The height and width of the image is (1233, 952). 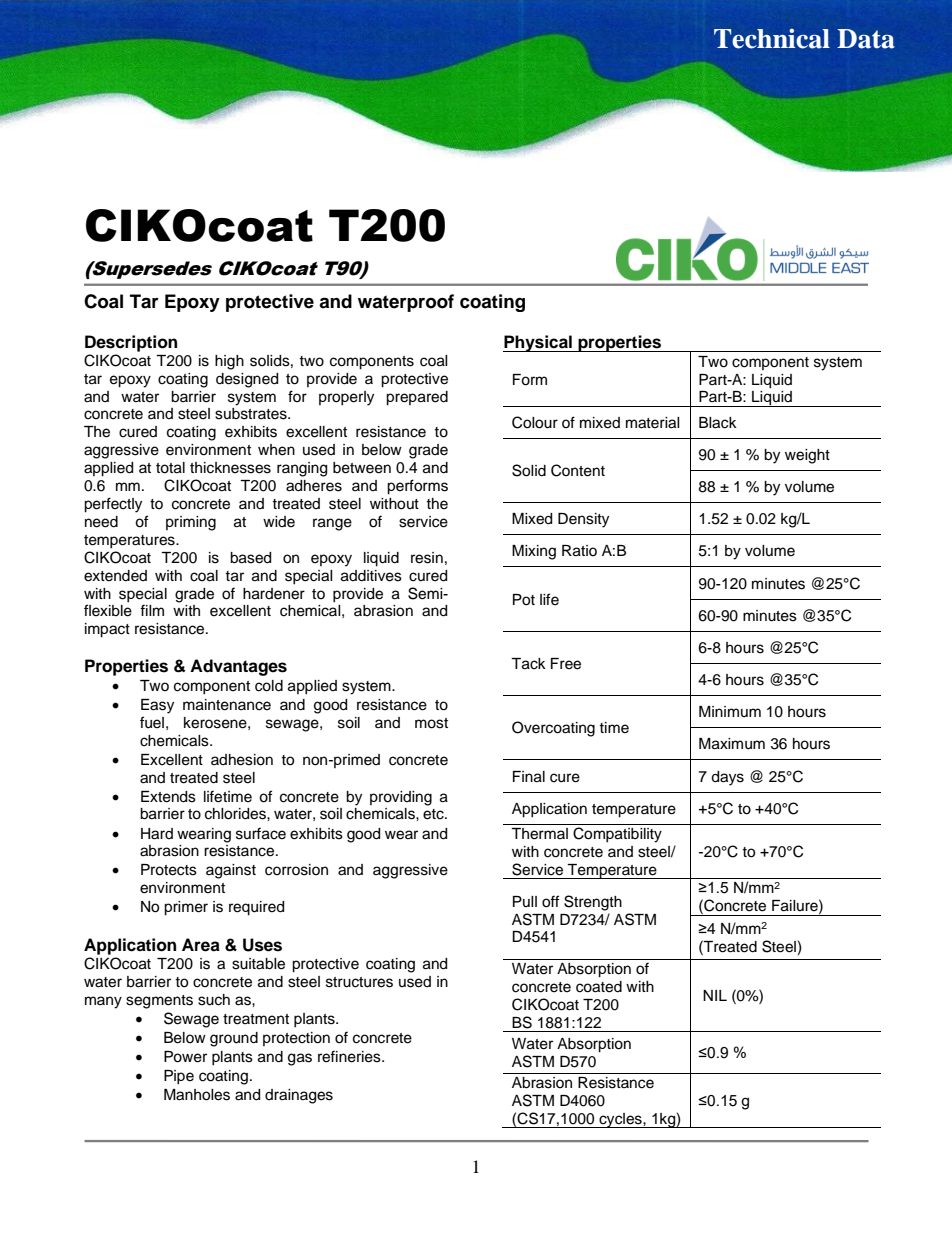 I want to click on Manholes, so click(x=197, y=1095).
